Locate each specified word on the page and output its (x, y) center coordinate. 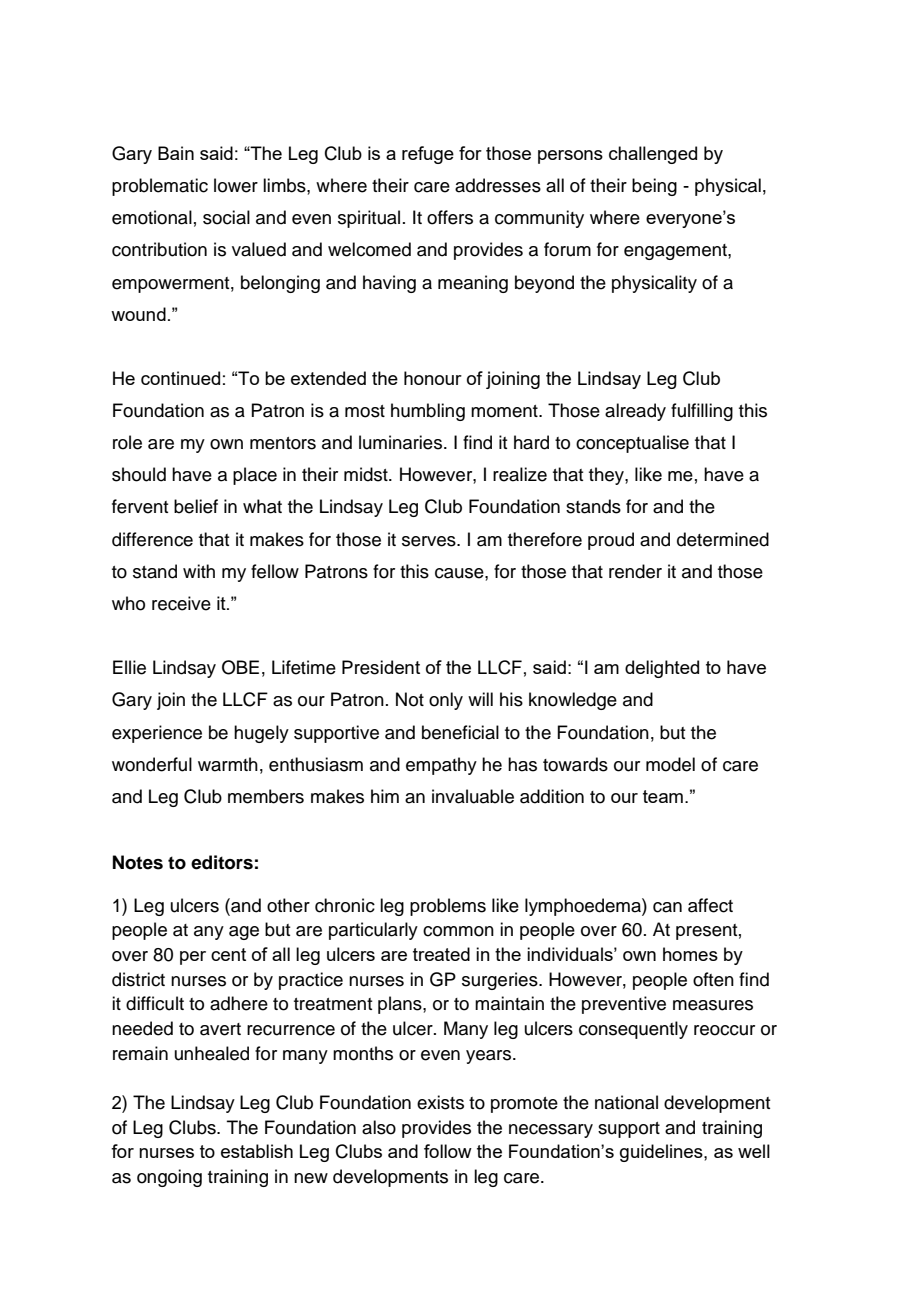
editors (222, 862)
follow (448, 1151)
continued (180, 378)
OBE (240, 667)
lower (236, 185)
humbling (428, 412)
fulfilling (702, 412)
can (667, 907)
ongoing (169, 1178)
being (654, 187)
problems (448, 907)
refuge (428, 155)
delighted (662, 669)
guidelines (662, 1153)
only (446, 701)
